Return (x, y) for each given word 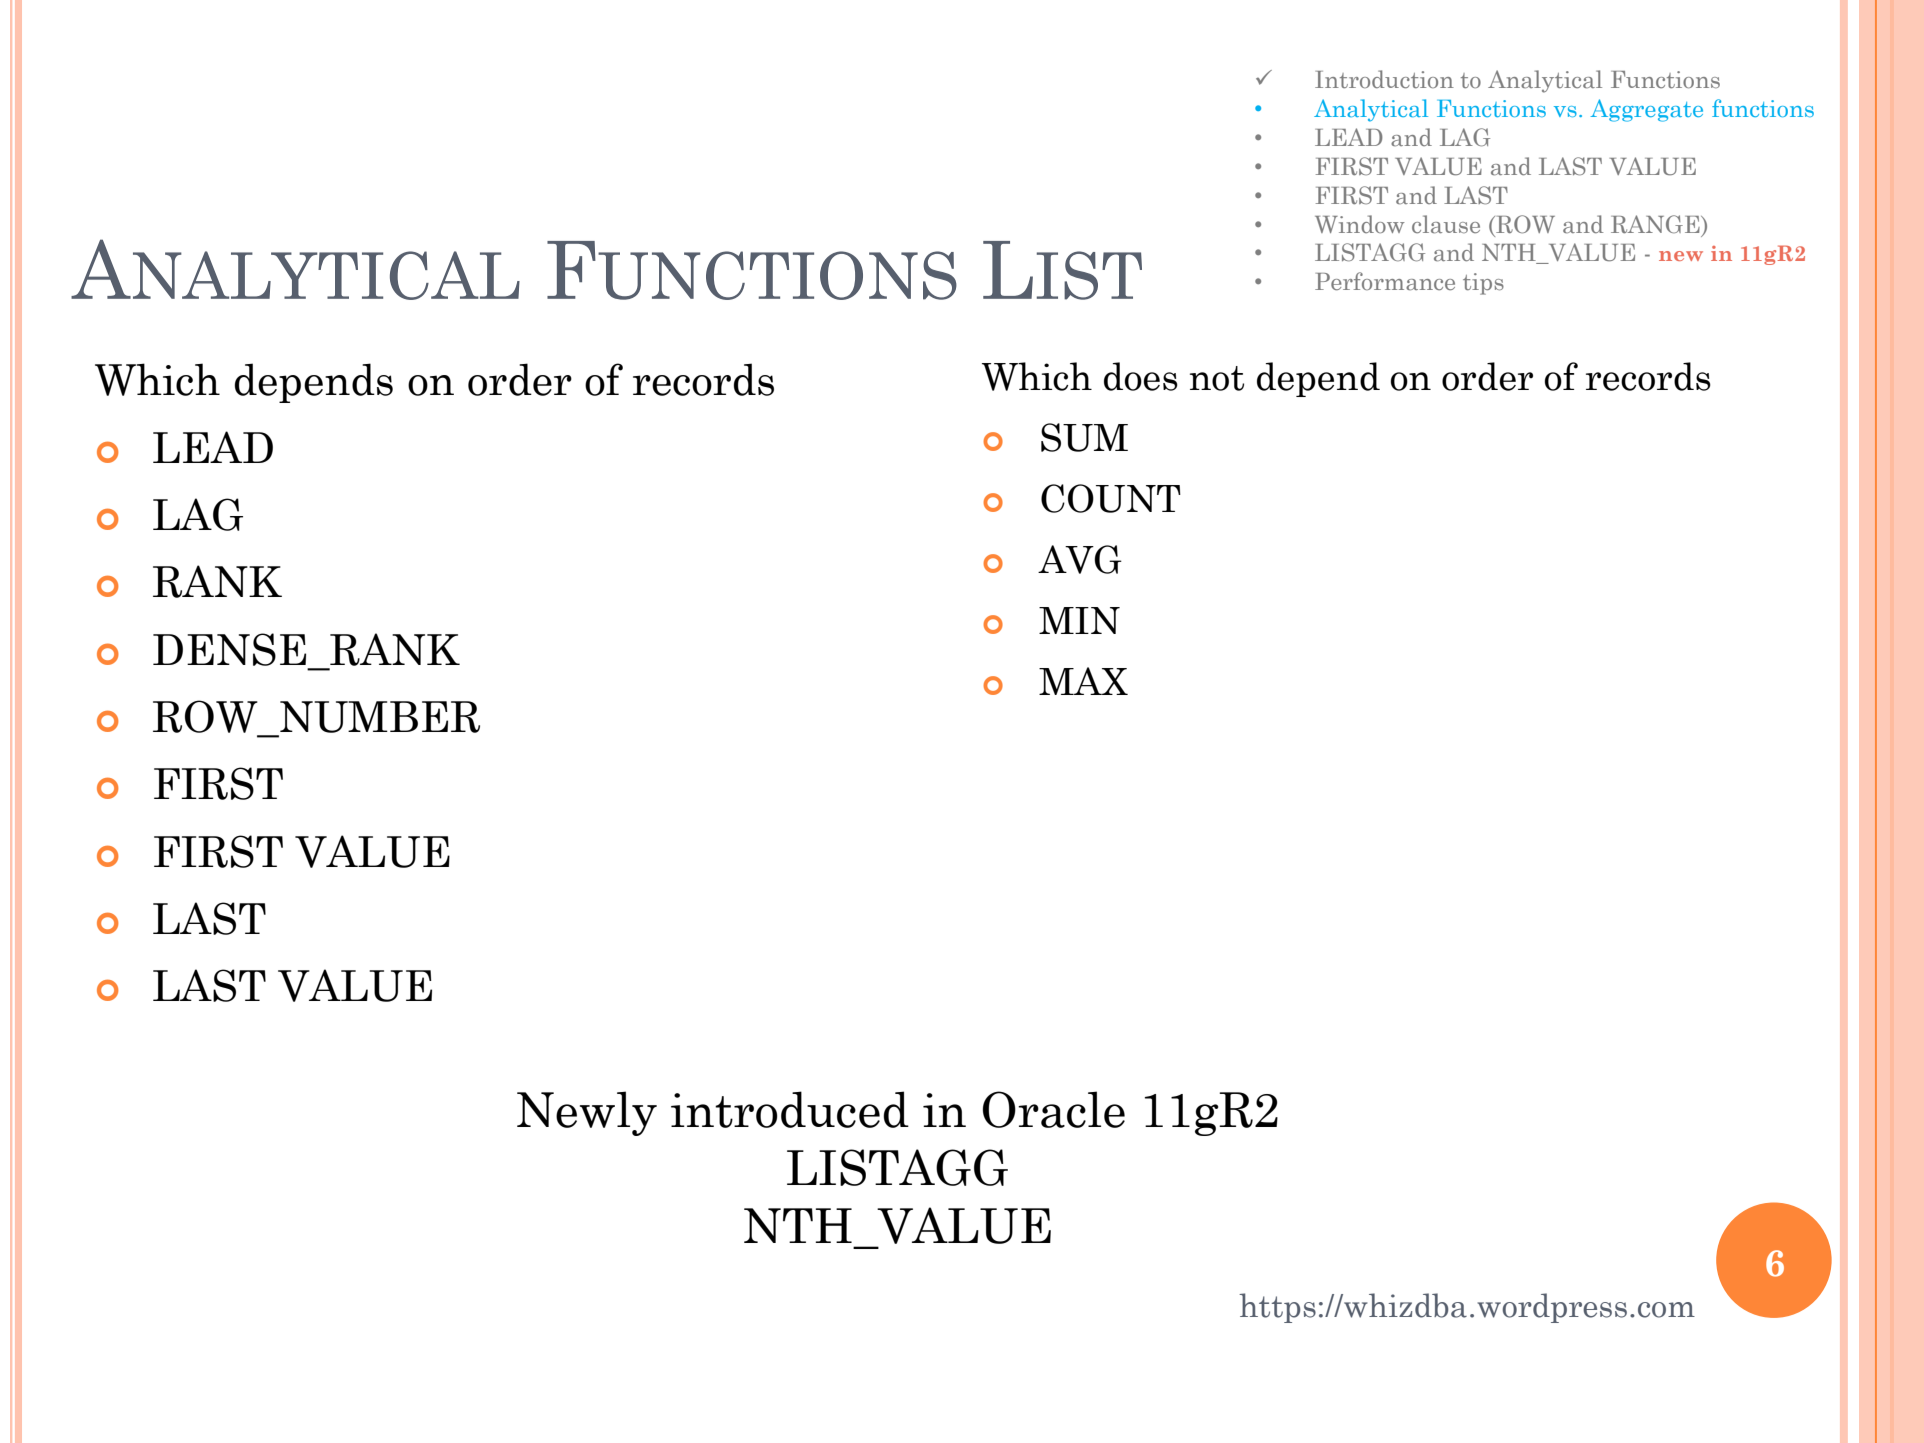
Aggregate (1646, 110)
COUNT (1111, 498)
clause (1446, 224)
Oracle (1054, 1109)
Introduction (1384, 79)
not (1217, 378)
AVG (1080, 559)
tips (1483, 284)
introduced (790, 1109)
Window (1360, 224)
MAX (1083, 681)
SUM (1084, 437)
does (1141, 376)
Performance (1385, 281)
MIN (1079, 620)
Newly (587, 1113)
